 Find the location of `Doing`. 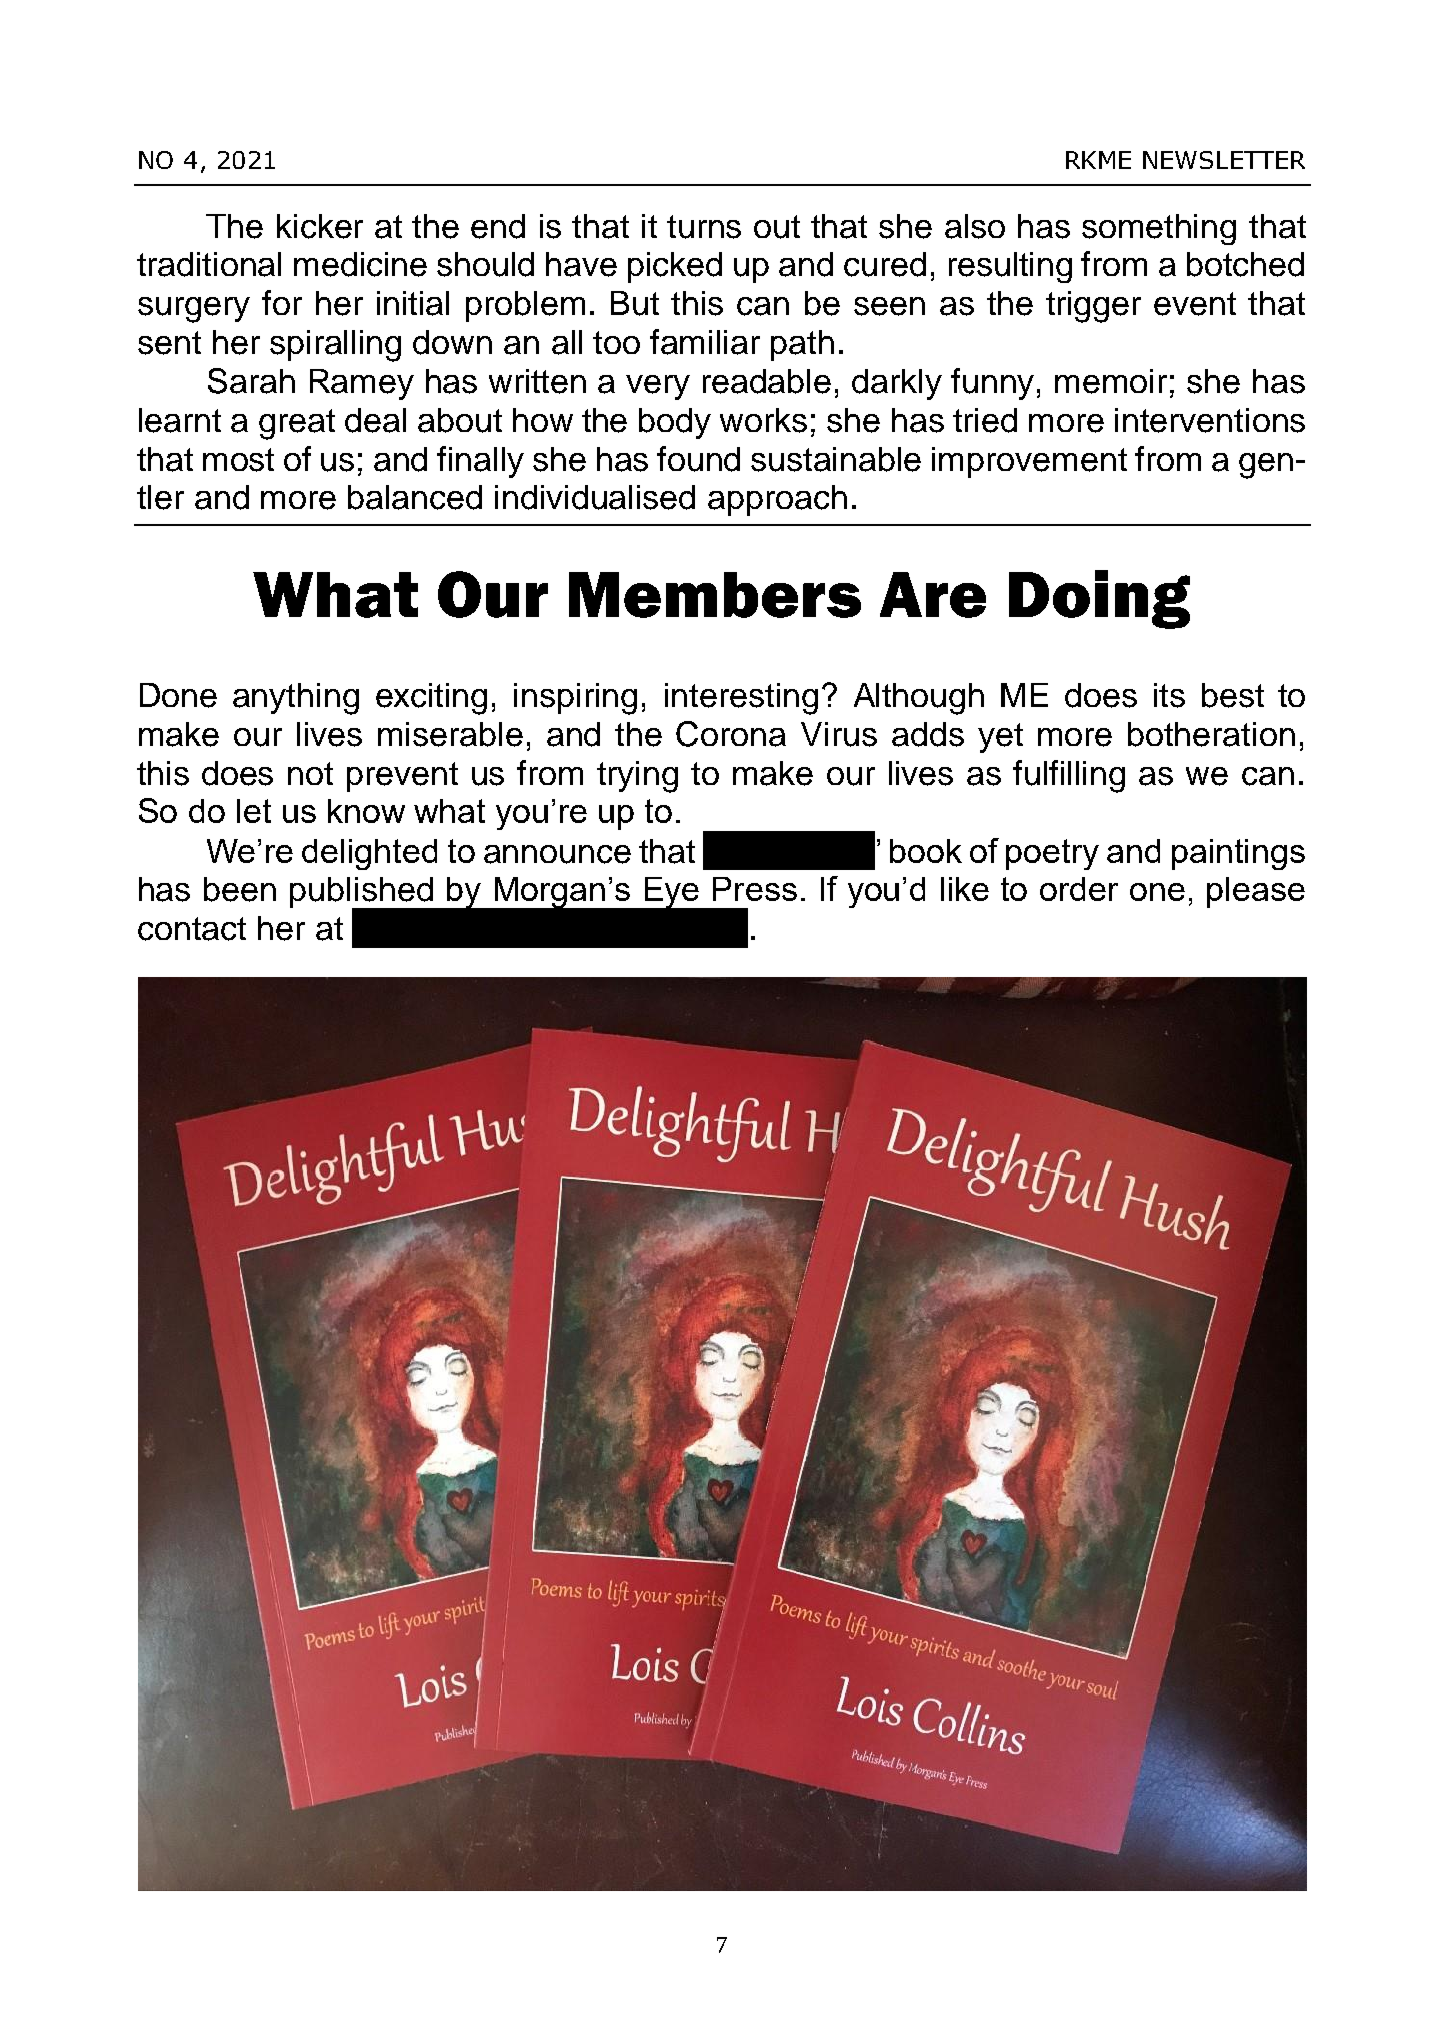

Doing is located at coordinates (1099, 599).
